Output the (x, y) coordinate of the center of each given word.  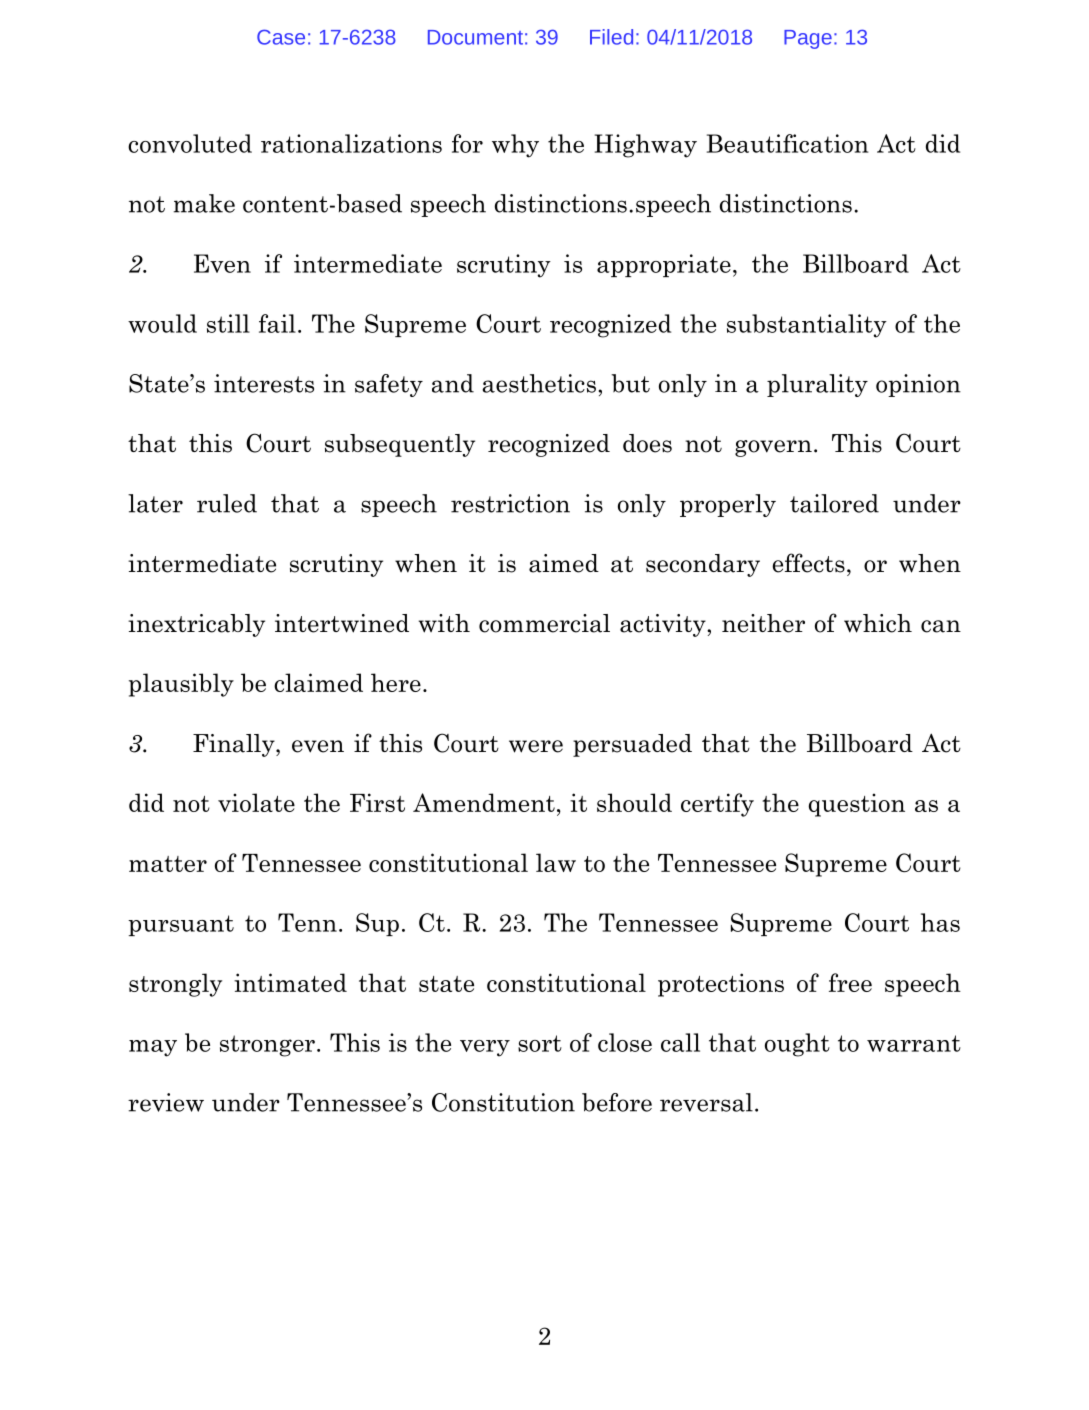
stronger (267, 1046)
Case (281, 37)
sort (540, 1043)
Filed (611, 37)
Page (808, 39)
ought (797, 1045)
